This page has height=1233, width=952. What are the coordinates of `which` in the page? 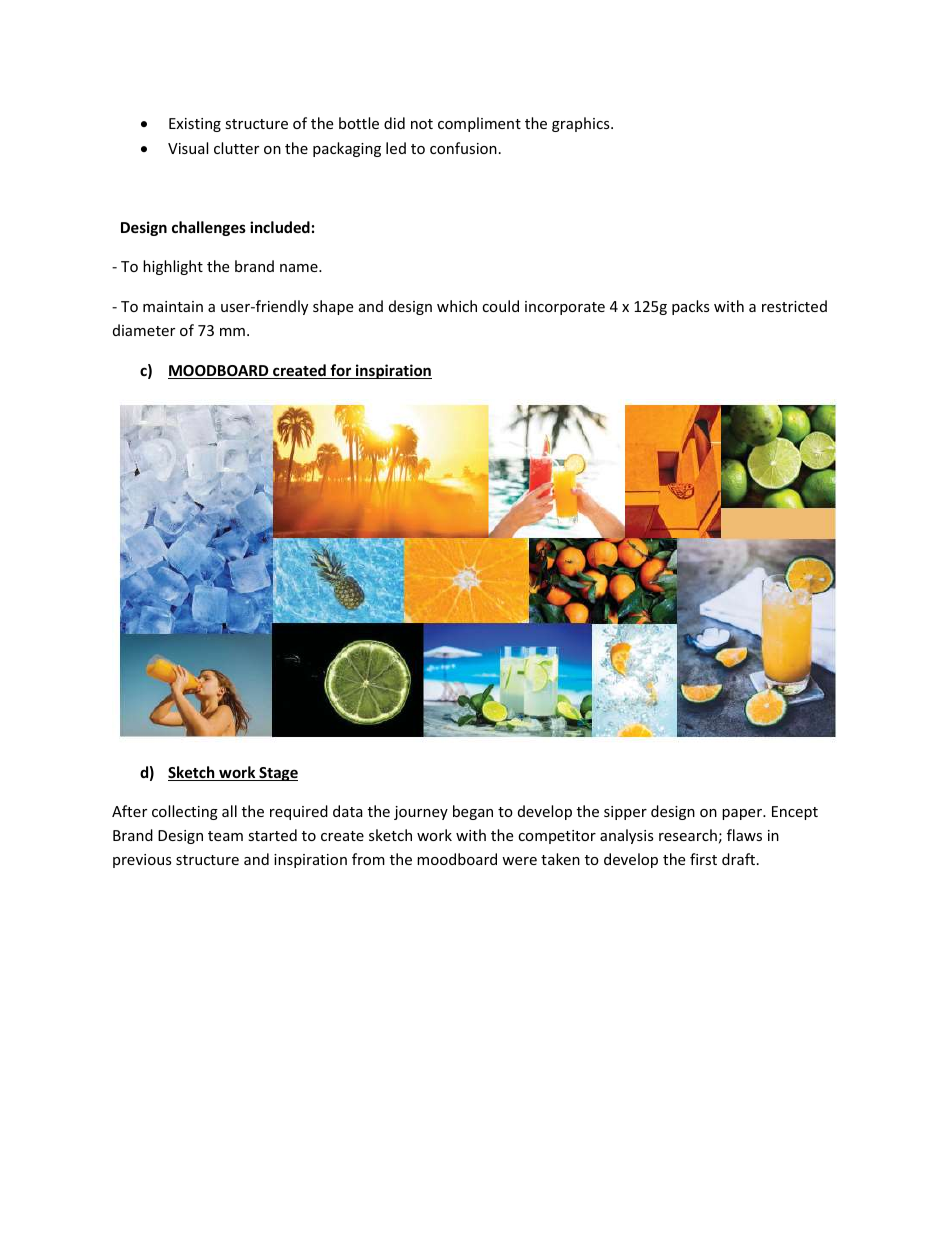 It's located at (457, 306).
